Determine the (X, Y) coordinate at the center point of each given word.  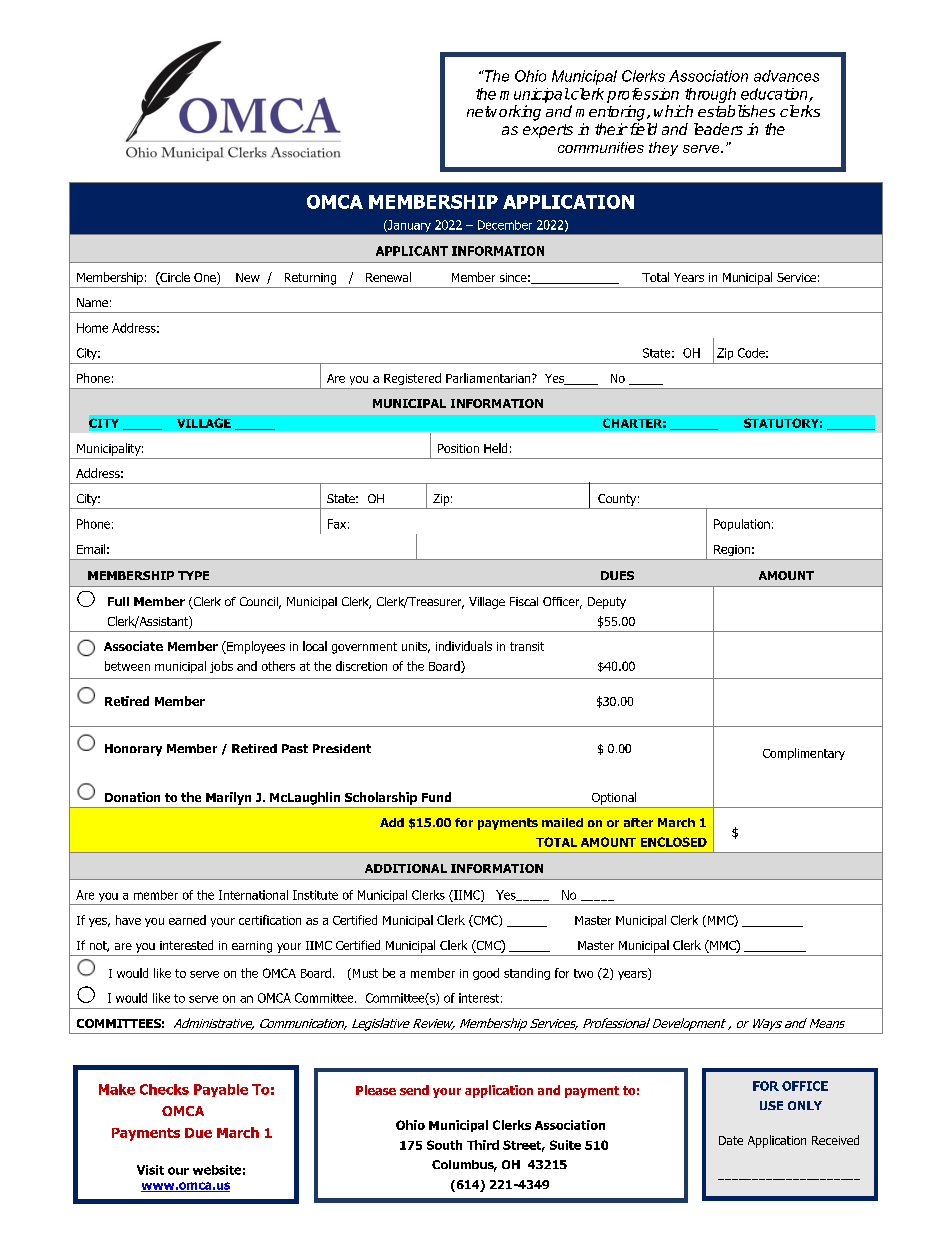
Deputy (607, 603)
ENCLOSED (674, 842)
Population (742, 525)
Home (92, 328)
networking (504, 113)
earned (187, 920)
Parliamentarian (489, 378)
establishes (736, 111)
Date (731, 1140)
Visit (150, 1170)
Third (483, 1145)
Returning (310, 279)
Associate (133, 646)
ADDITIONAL (406, 868)
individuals (464, 646)
